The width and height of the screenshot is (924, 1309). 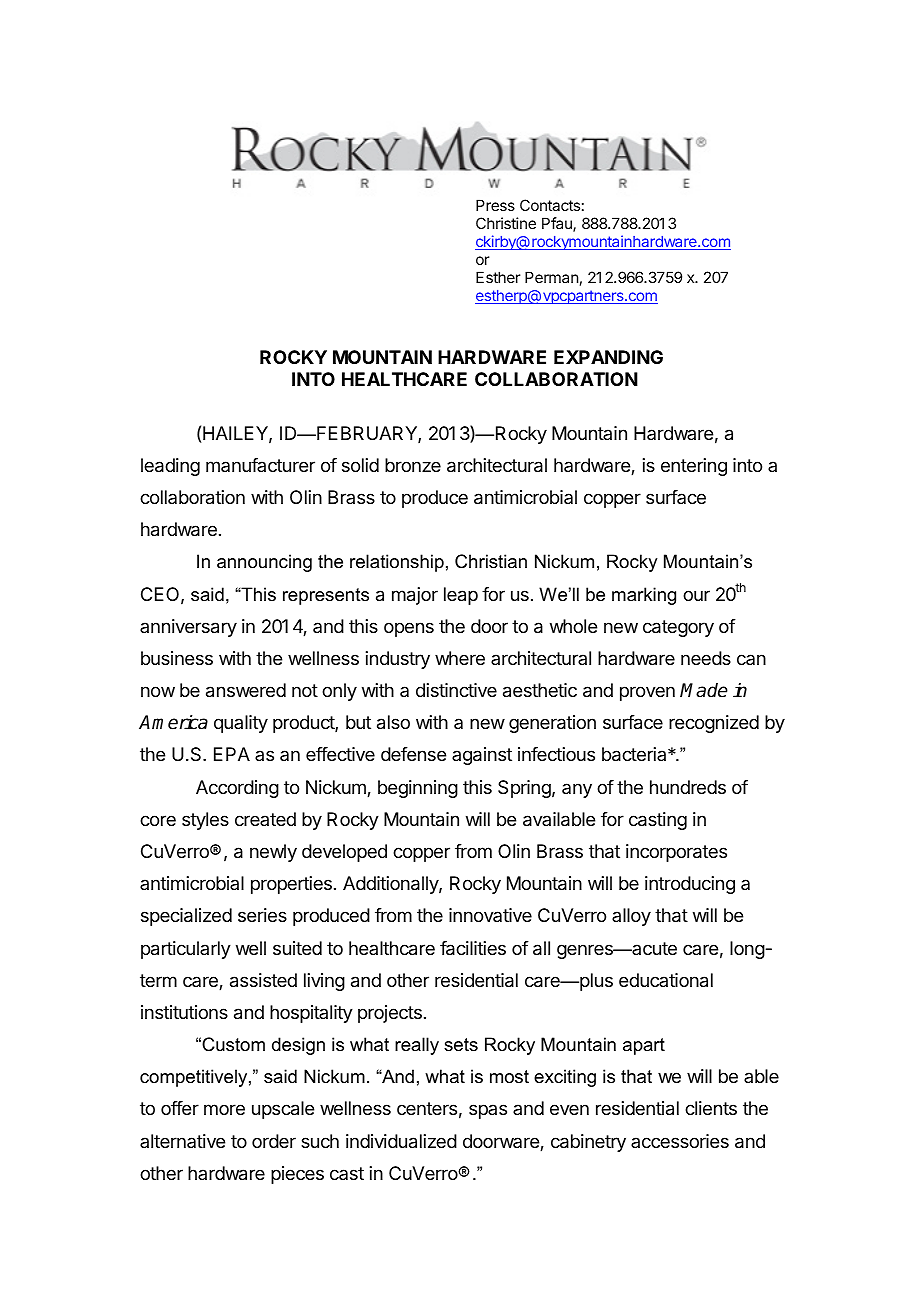 What do you see at coordinates (690, 885) in the screenshot?
I see `introducing` at bounding box center [690, 885].
